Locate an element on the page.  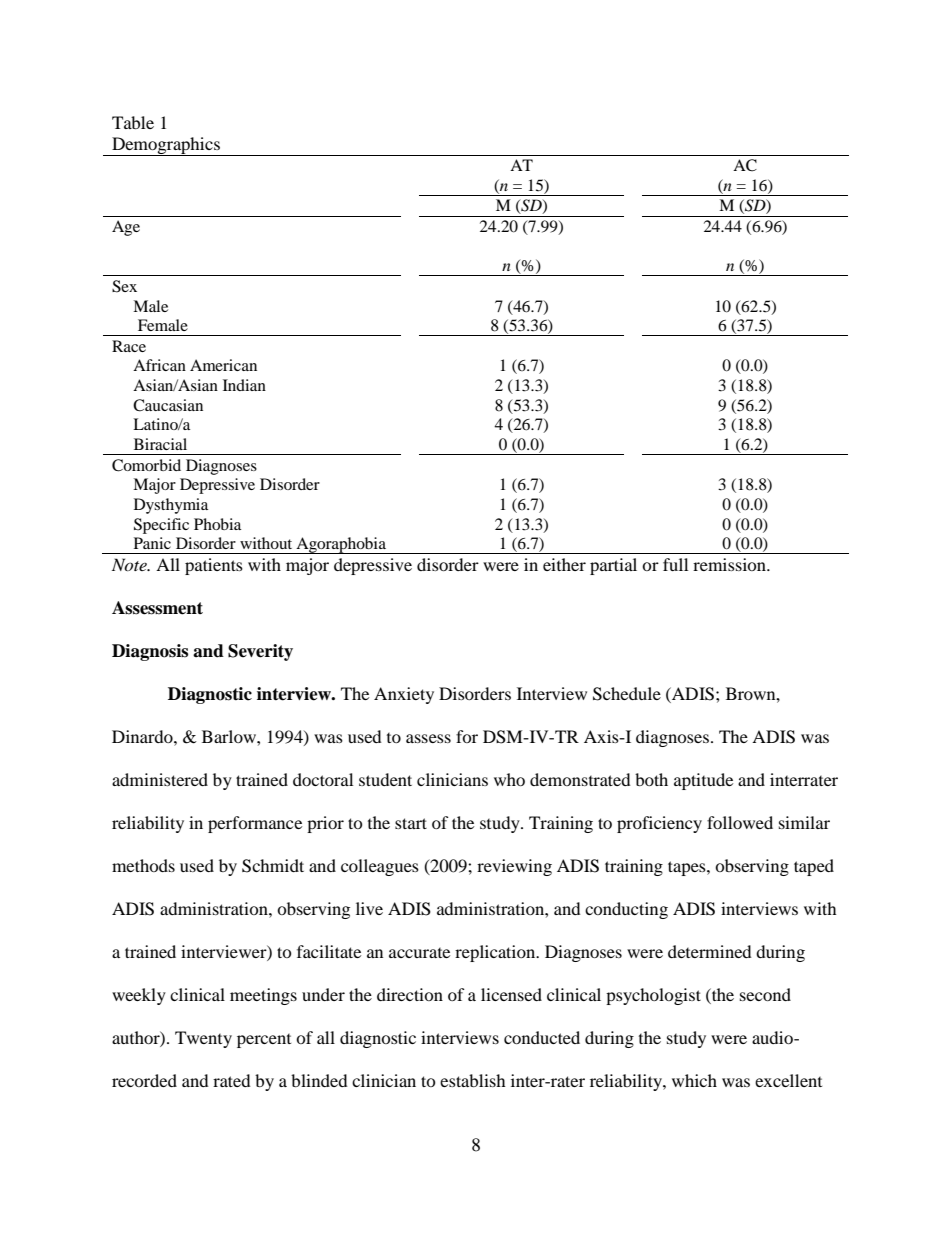
Table is located at coordinates (133, 122).
